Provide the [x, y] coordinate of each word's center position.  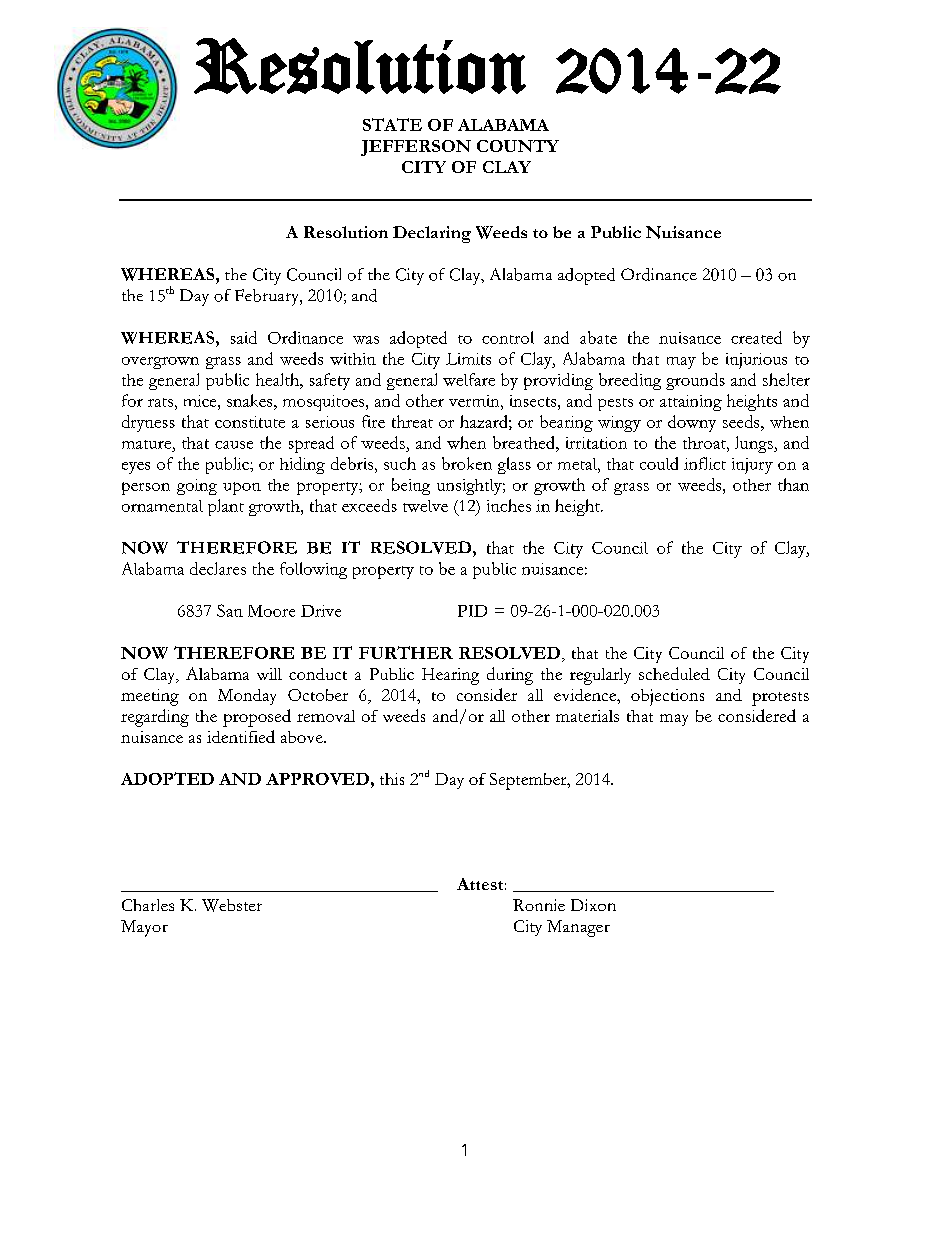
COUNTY [518, 146]
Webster [232, 905]
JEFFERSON [416, 148]
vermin [475, 401]
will [269, 674]
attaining [691, 403]
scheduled [674, 673]
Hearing [450, 676]
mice [201, 401]
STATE [392, 124]
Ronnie [539, 905]
